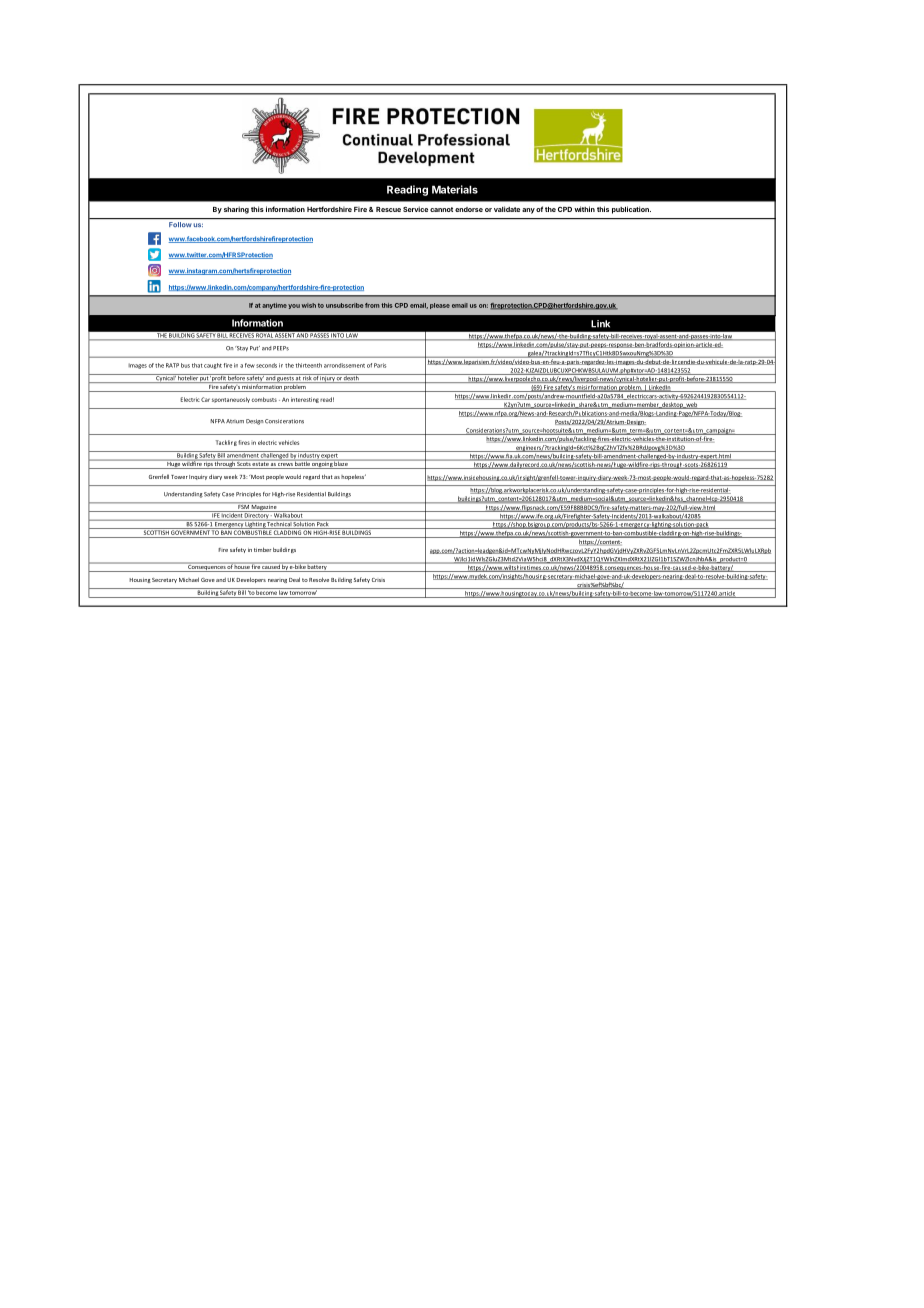  Describe the element at coordinates (388, 209) in the image. I see `Rescue` at that location.
